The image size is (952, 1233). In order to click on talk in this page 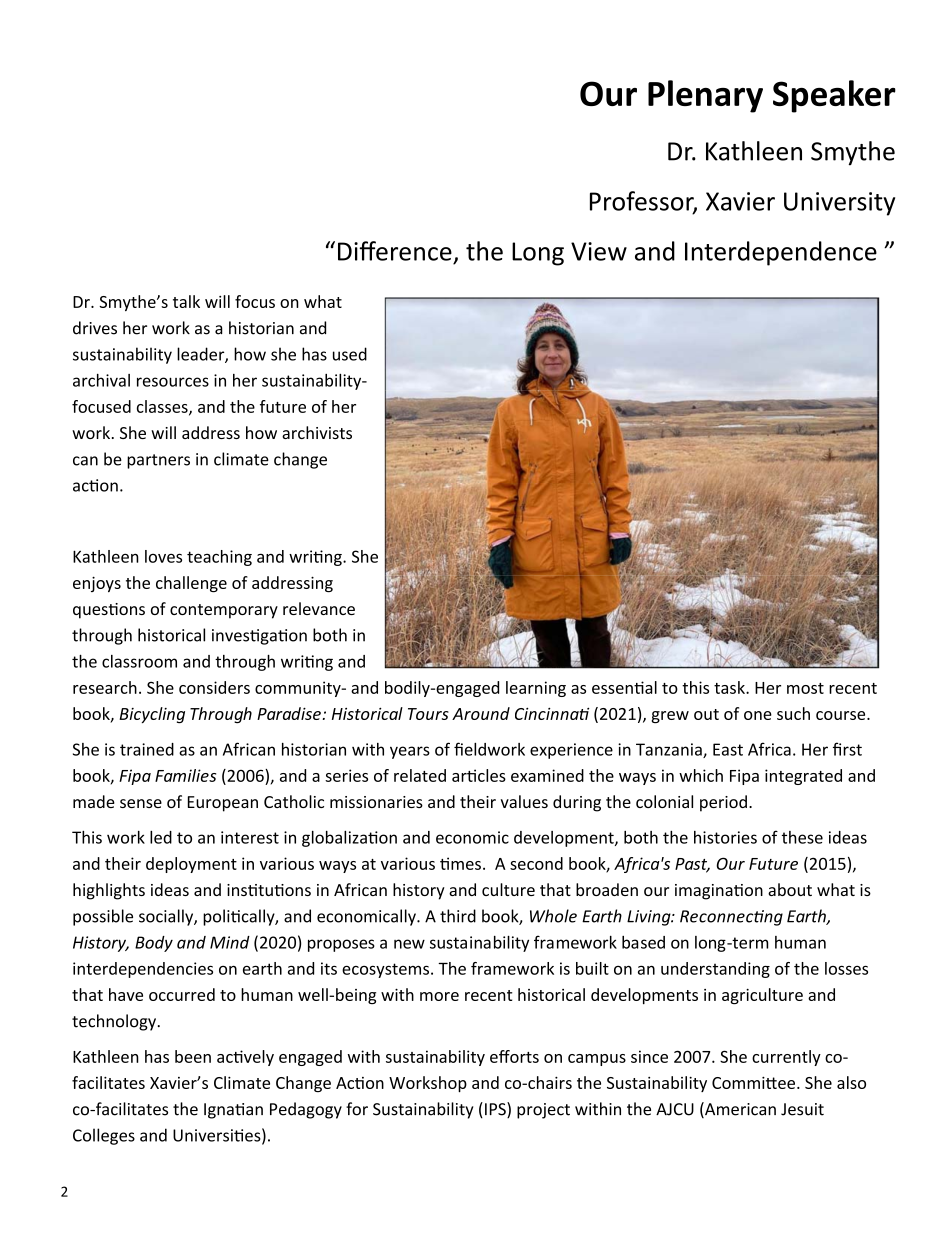, I will do `click(186, 301)`.
